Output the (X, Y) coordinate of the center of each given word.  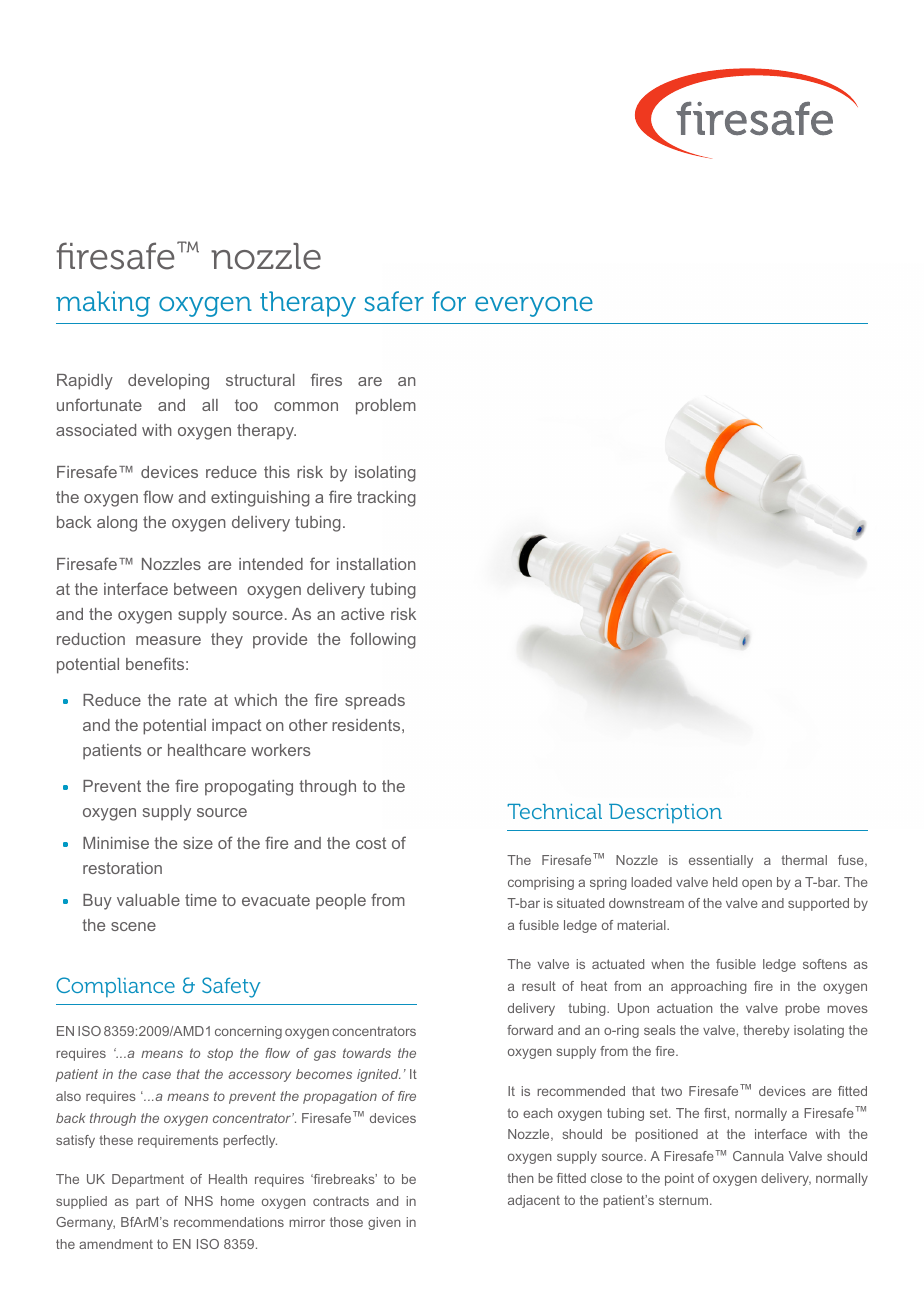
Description (665, 813)
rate (193, 700)
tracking (386, 499)
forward (530, 1030)
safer (394, 301)
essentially (721, 861)
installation (376, 564)
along (117, 524)
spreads (375, 702)
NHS (199, 1201)
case (156, 1075)
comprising (541, 883)
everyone (534, 306)
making (103, 304)
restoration (122, 868)
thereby (766, 1031)
